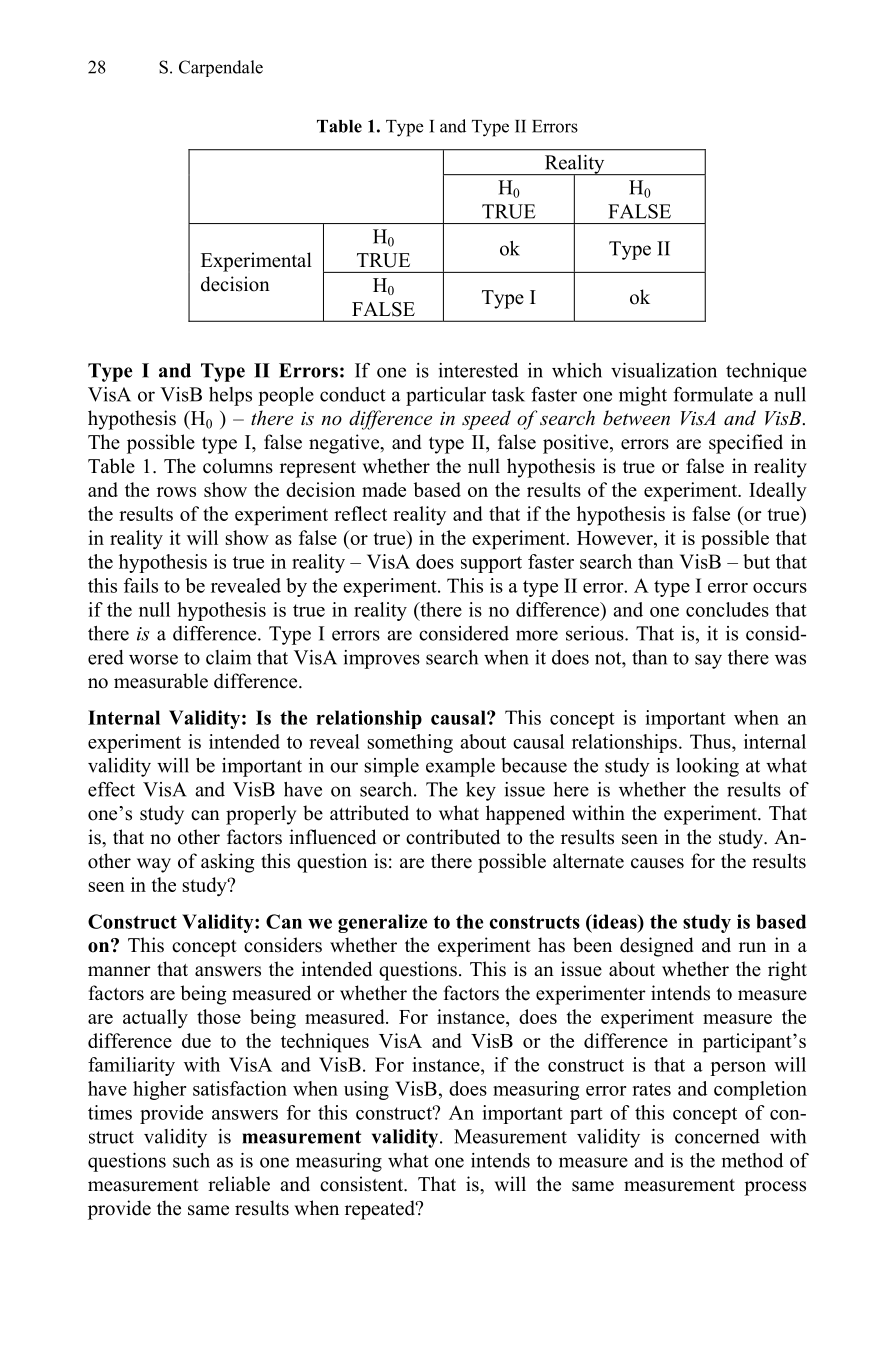  Describe the element at coordinates (382, 923) in the page. I see `generalize` at that location.
